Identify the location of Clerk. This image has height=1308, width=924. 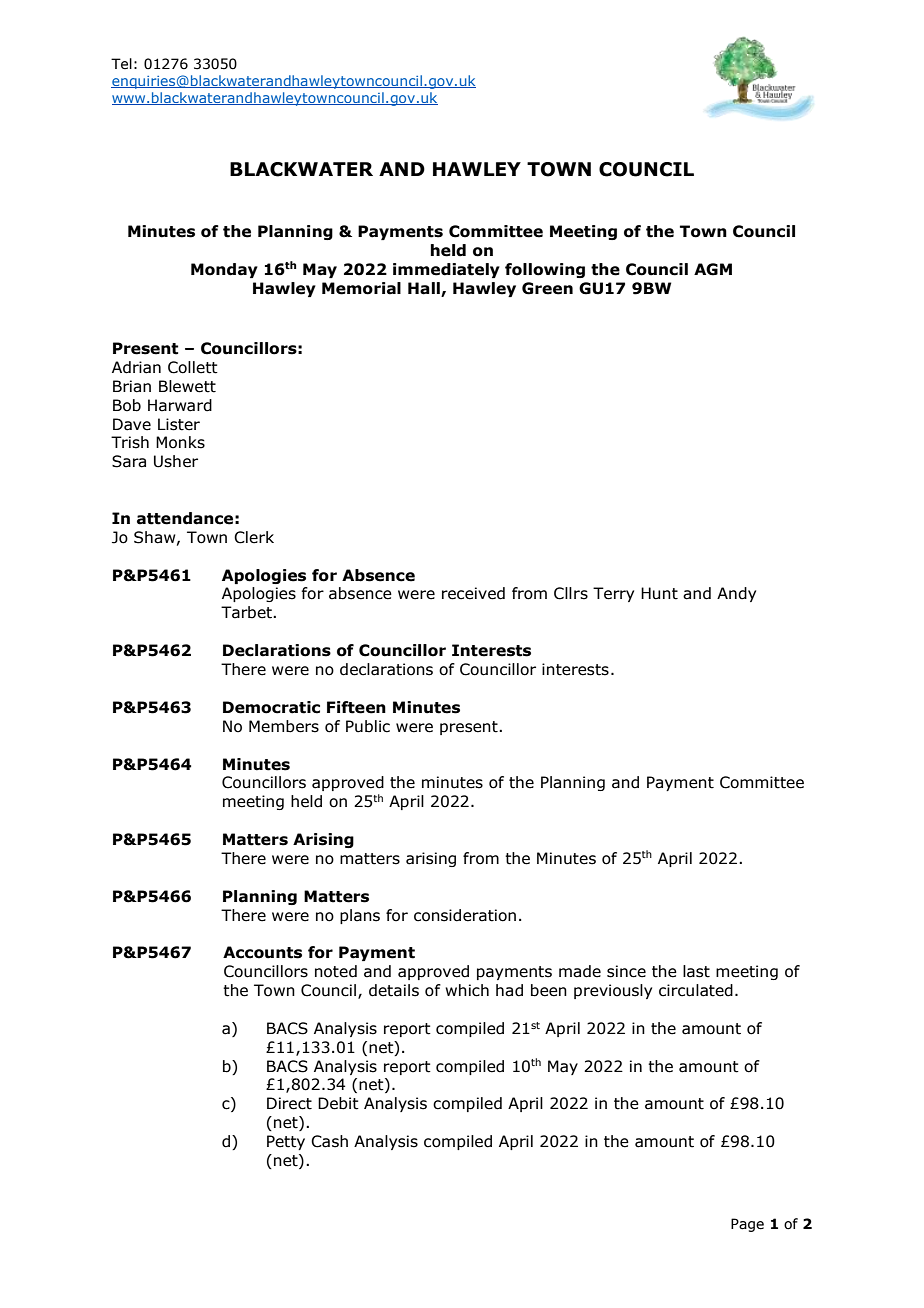
(254, 537).
